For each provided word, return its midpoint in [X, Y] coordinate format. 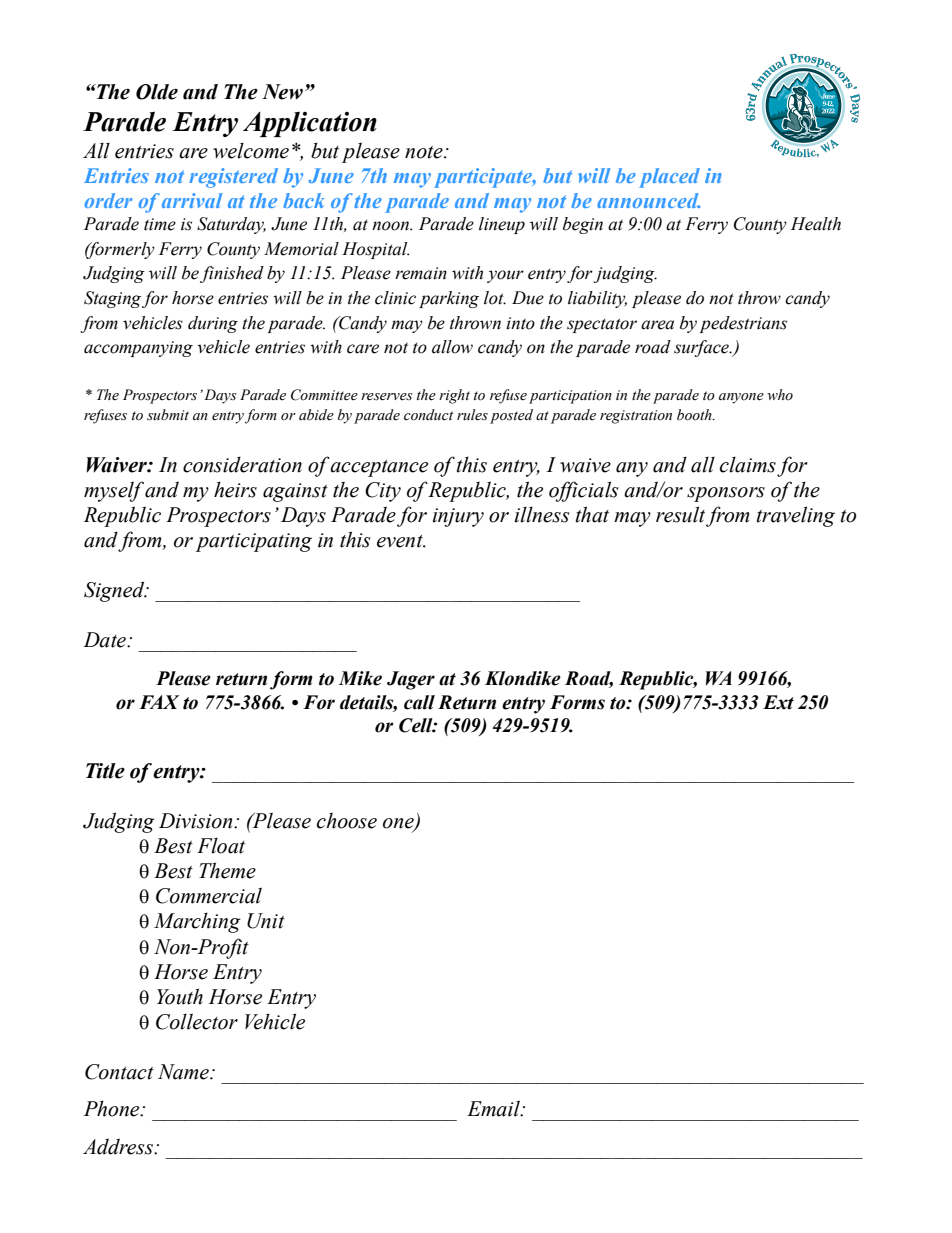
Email [494, 1108]
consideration [242, 465]
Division [197, 821]
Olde [157, 92]
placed [669, 178]
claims [748, 465]
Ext [778, 702]
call [419, 702]
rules [472, 415]
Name [184, 1072]
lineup [502, 225]
